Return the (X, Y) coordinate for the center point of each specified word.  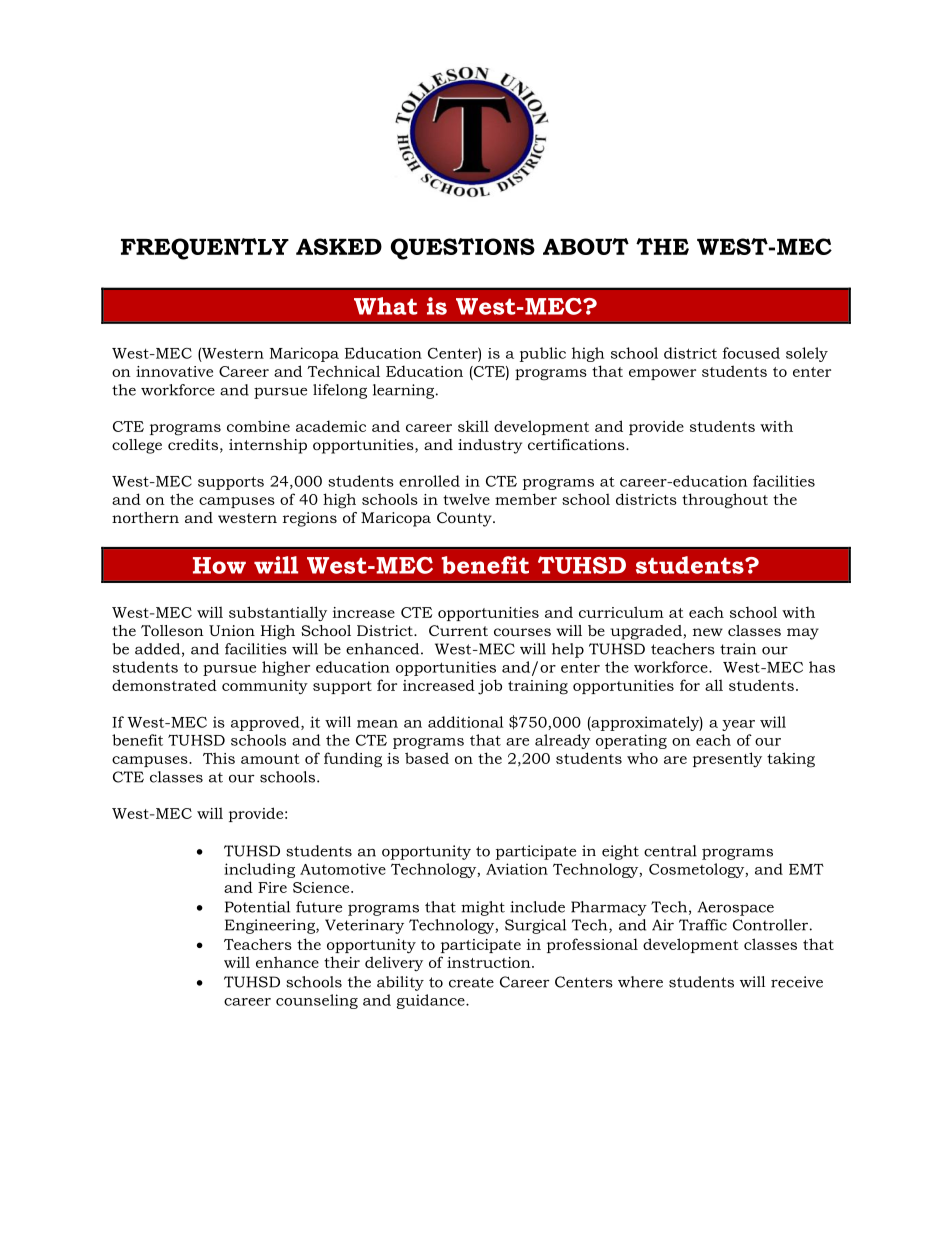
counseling (317, 1001)
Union (232, 630)
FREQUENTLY (205, 249)
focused (751, 353)
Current (458, 630)
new (708, 632)
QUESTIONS (463, 249)
